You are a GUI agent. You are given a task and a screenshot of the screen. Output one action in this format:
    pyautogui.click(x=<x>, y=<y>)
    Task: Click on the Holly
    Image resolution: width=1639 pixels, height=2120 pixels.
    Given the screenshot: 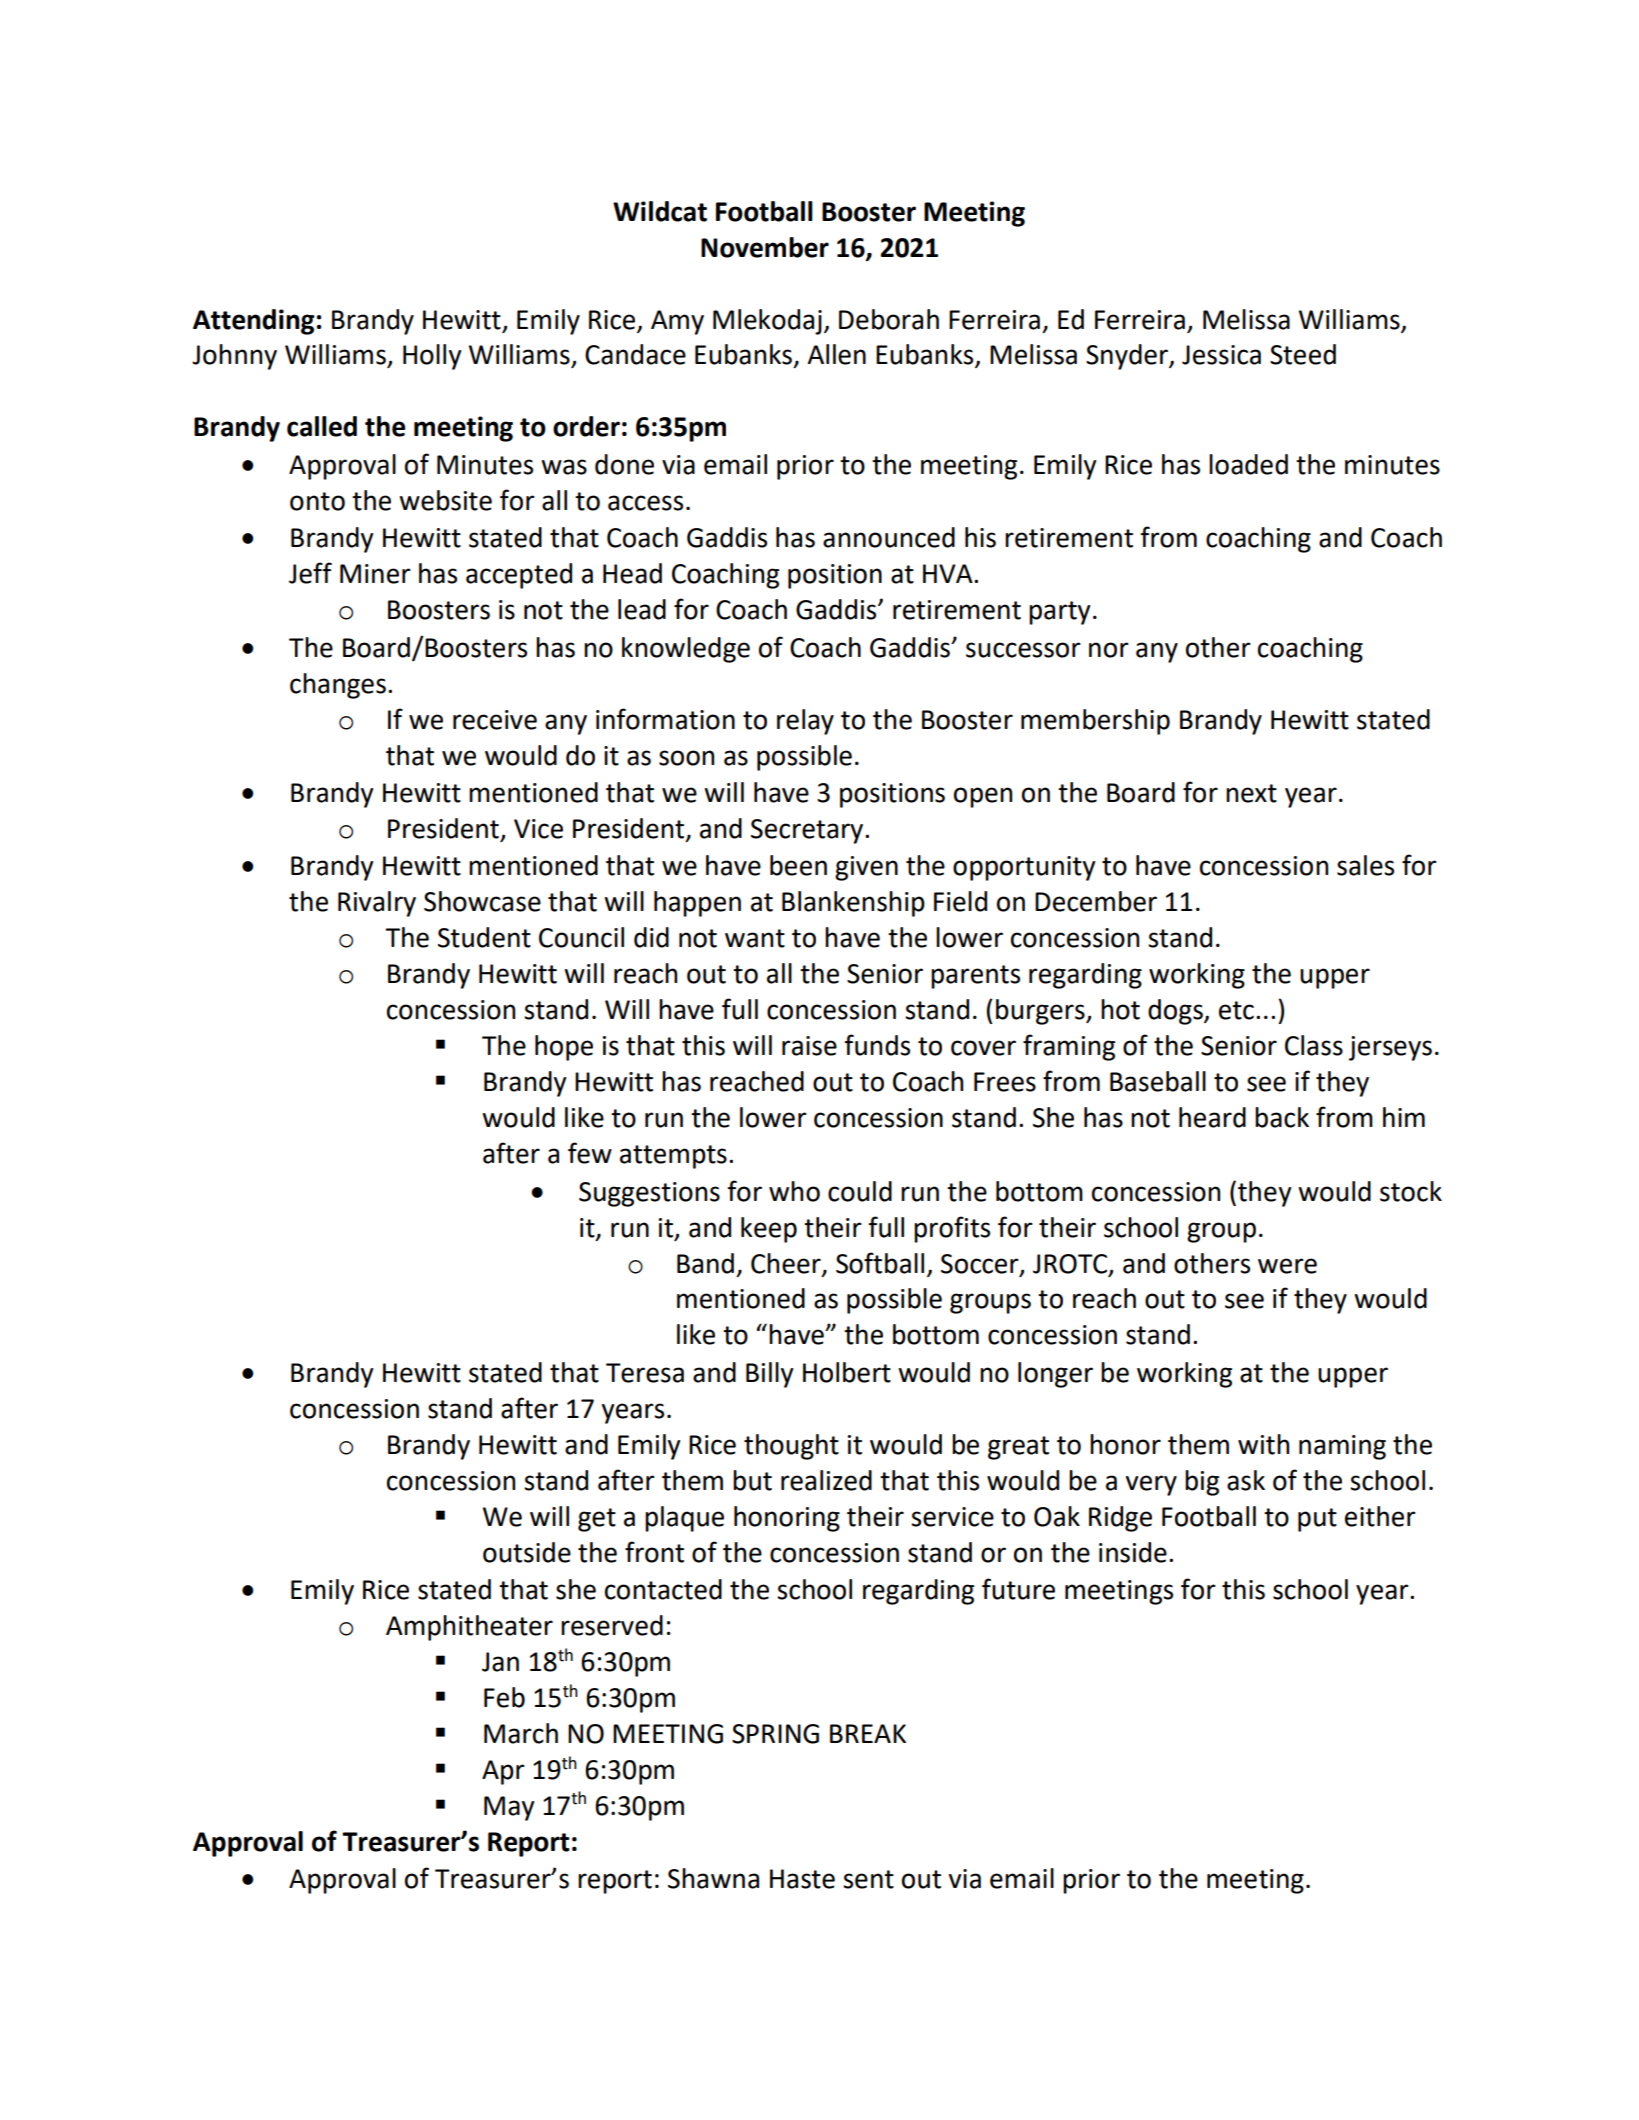 What is the action you would take?
    pyautogui.click(x=432, y=357)
